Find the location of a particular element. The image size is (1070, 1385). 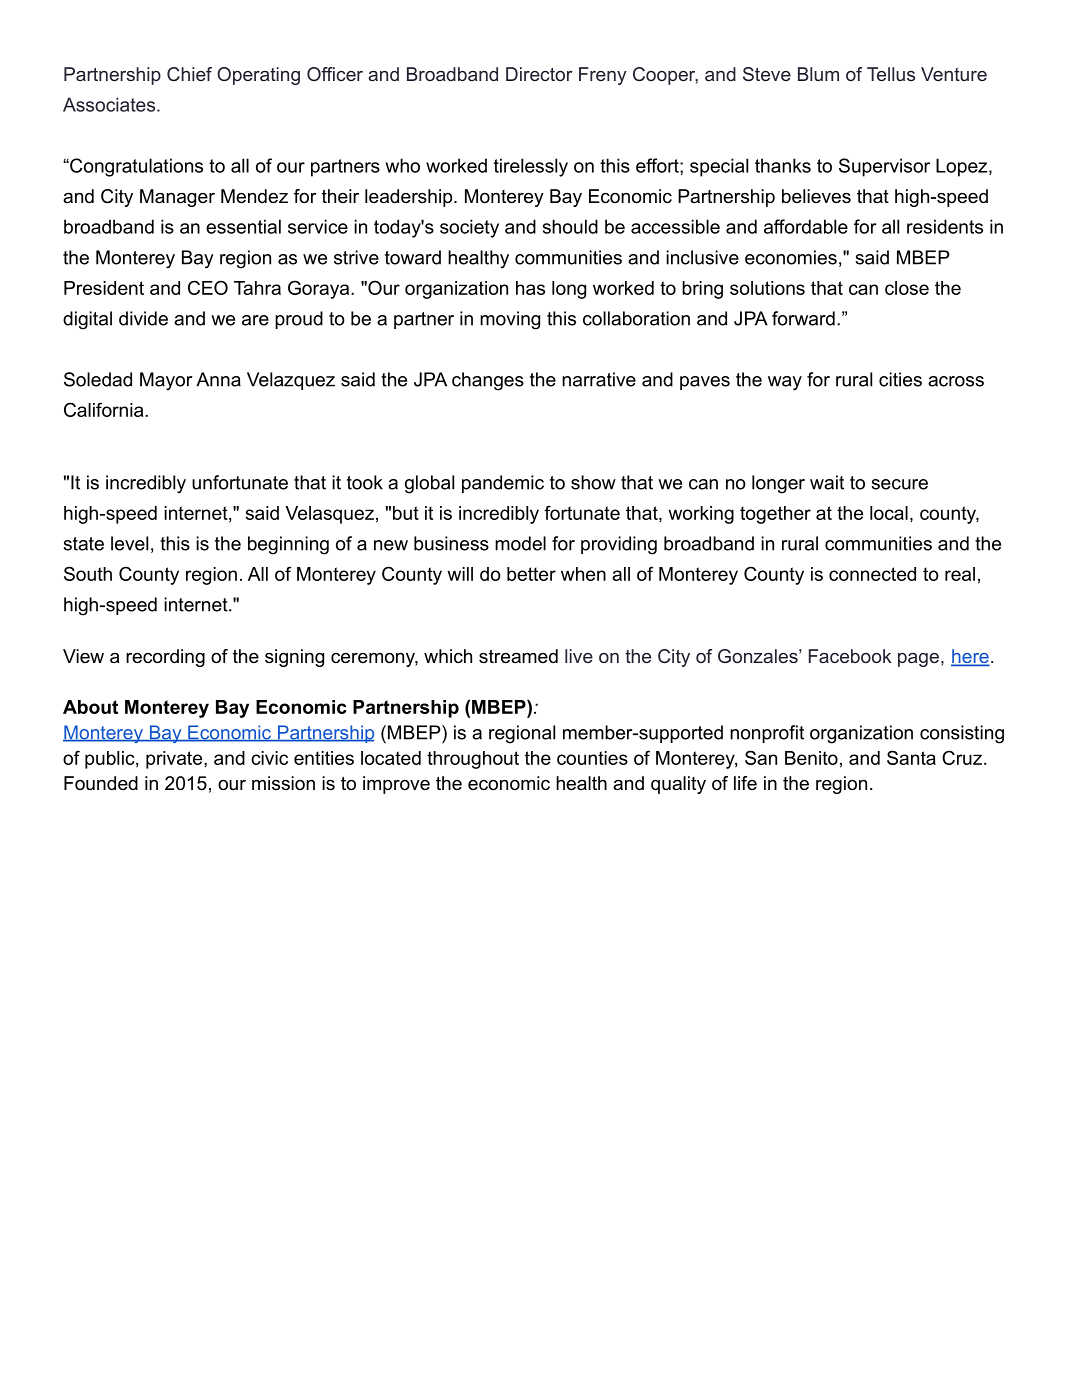

Chief is located at coordinates (189, 74).
